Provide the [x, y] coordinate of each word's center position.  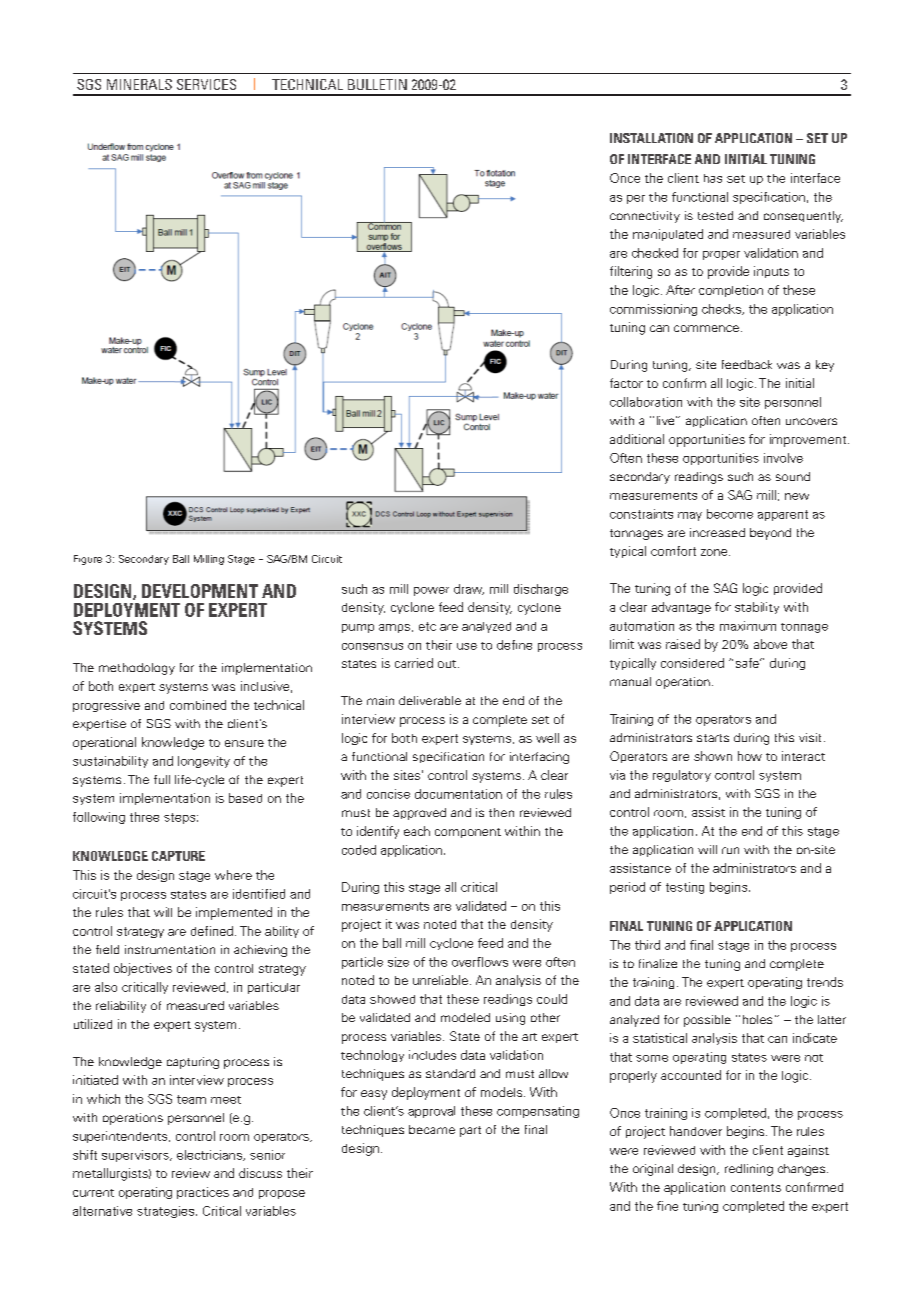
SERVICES [206, 84]
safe [748, 663]
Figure [88, 560]
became [432, 1129]
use [467, 646]
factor [626, 383]
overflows [480, 962]
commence [706, 328]
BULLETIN [377, 84]
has [713, 178]
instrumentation [170, 949]
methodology [137, 669]
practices [203, 1193]
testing [685, 888]
